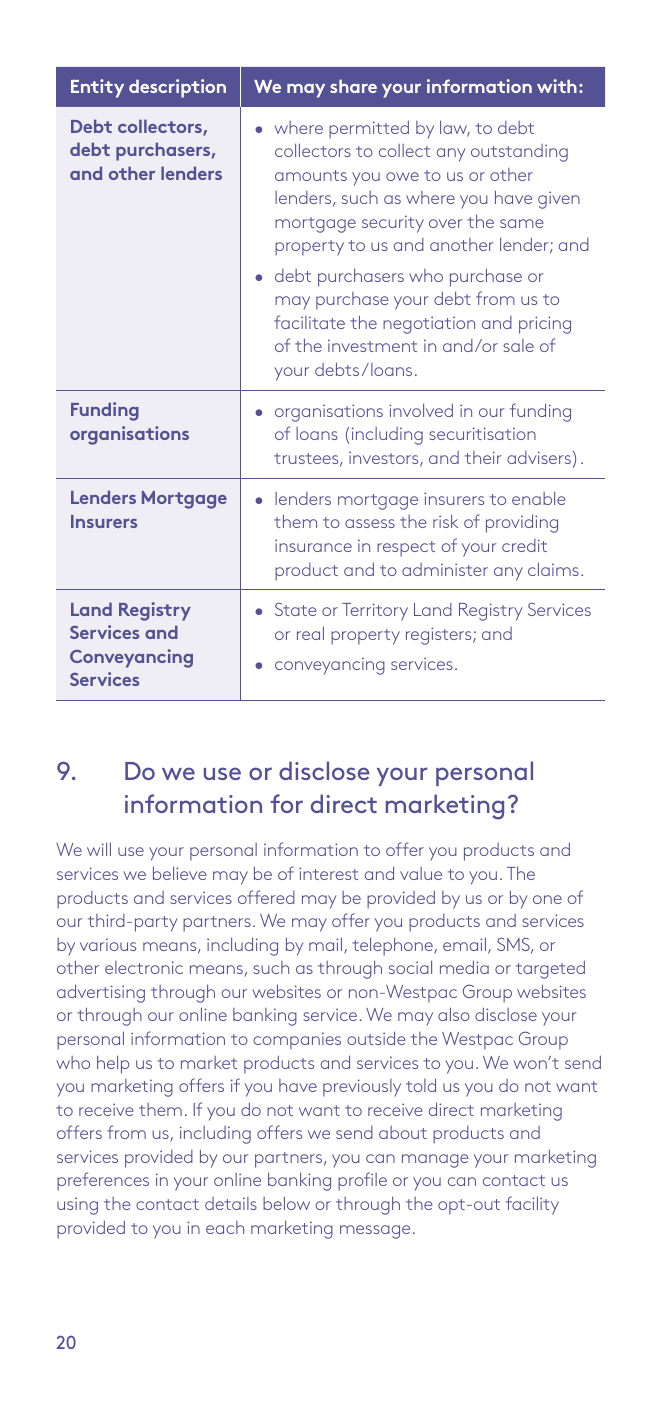  I want to click on Entity, so click(97, 88).
